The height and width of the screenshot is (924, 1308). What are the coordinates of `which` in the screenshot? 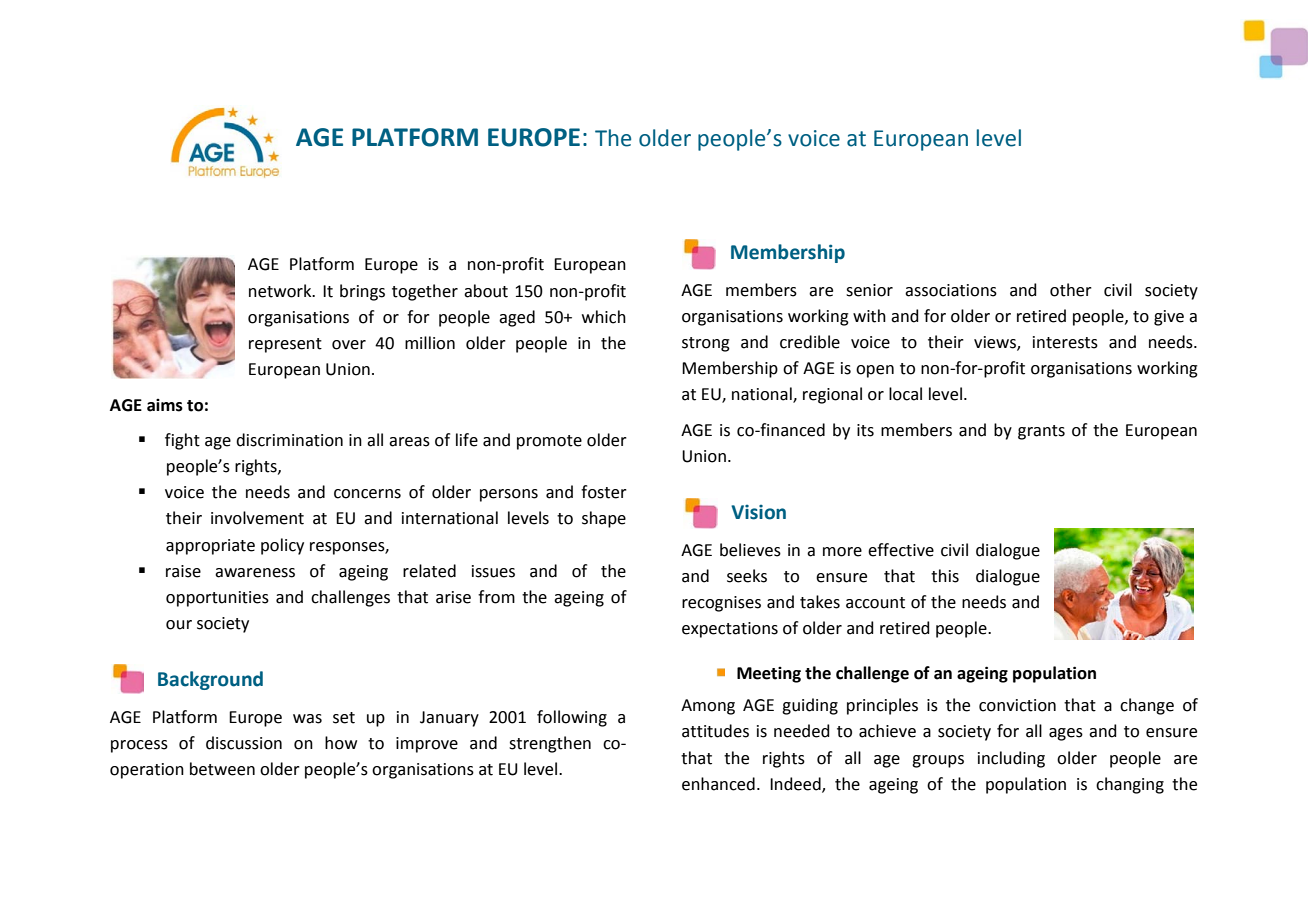 It's located at (604, 317).
